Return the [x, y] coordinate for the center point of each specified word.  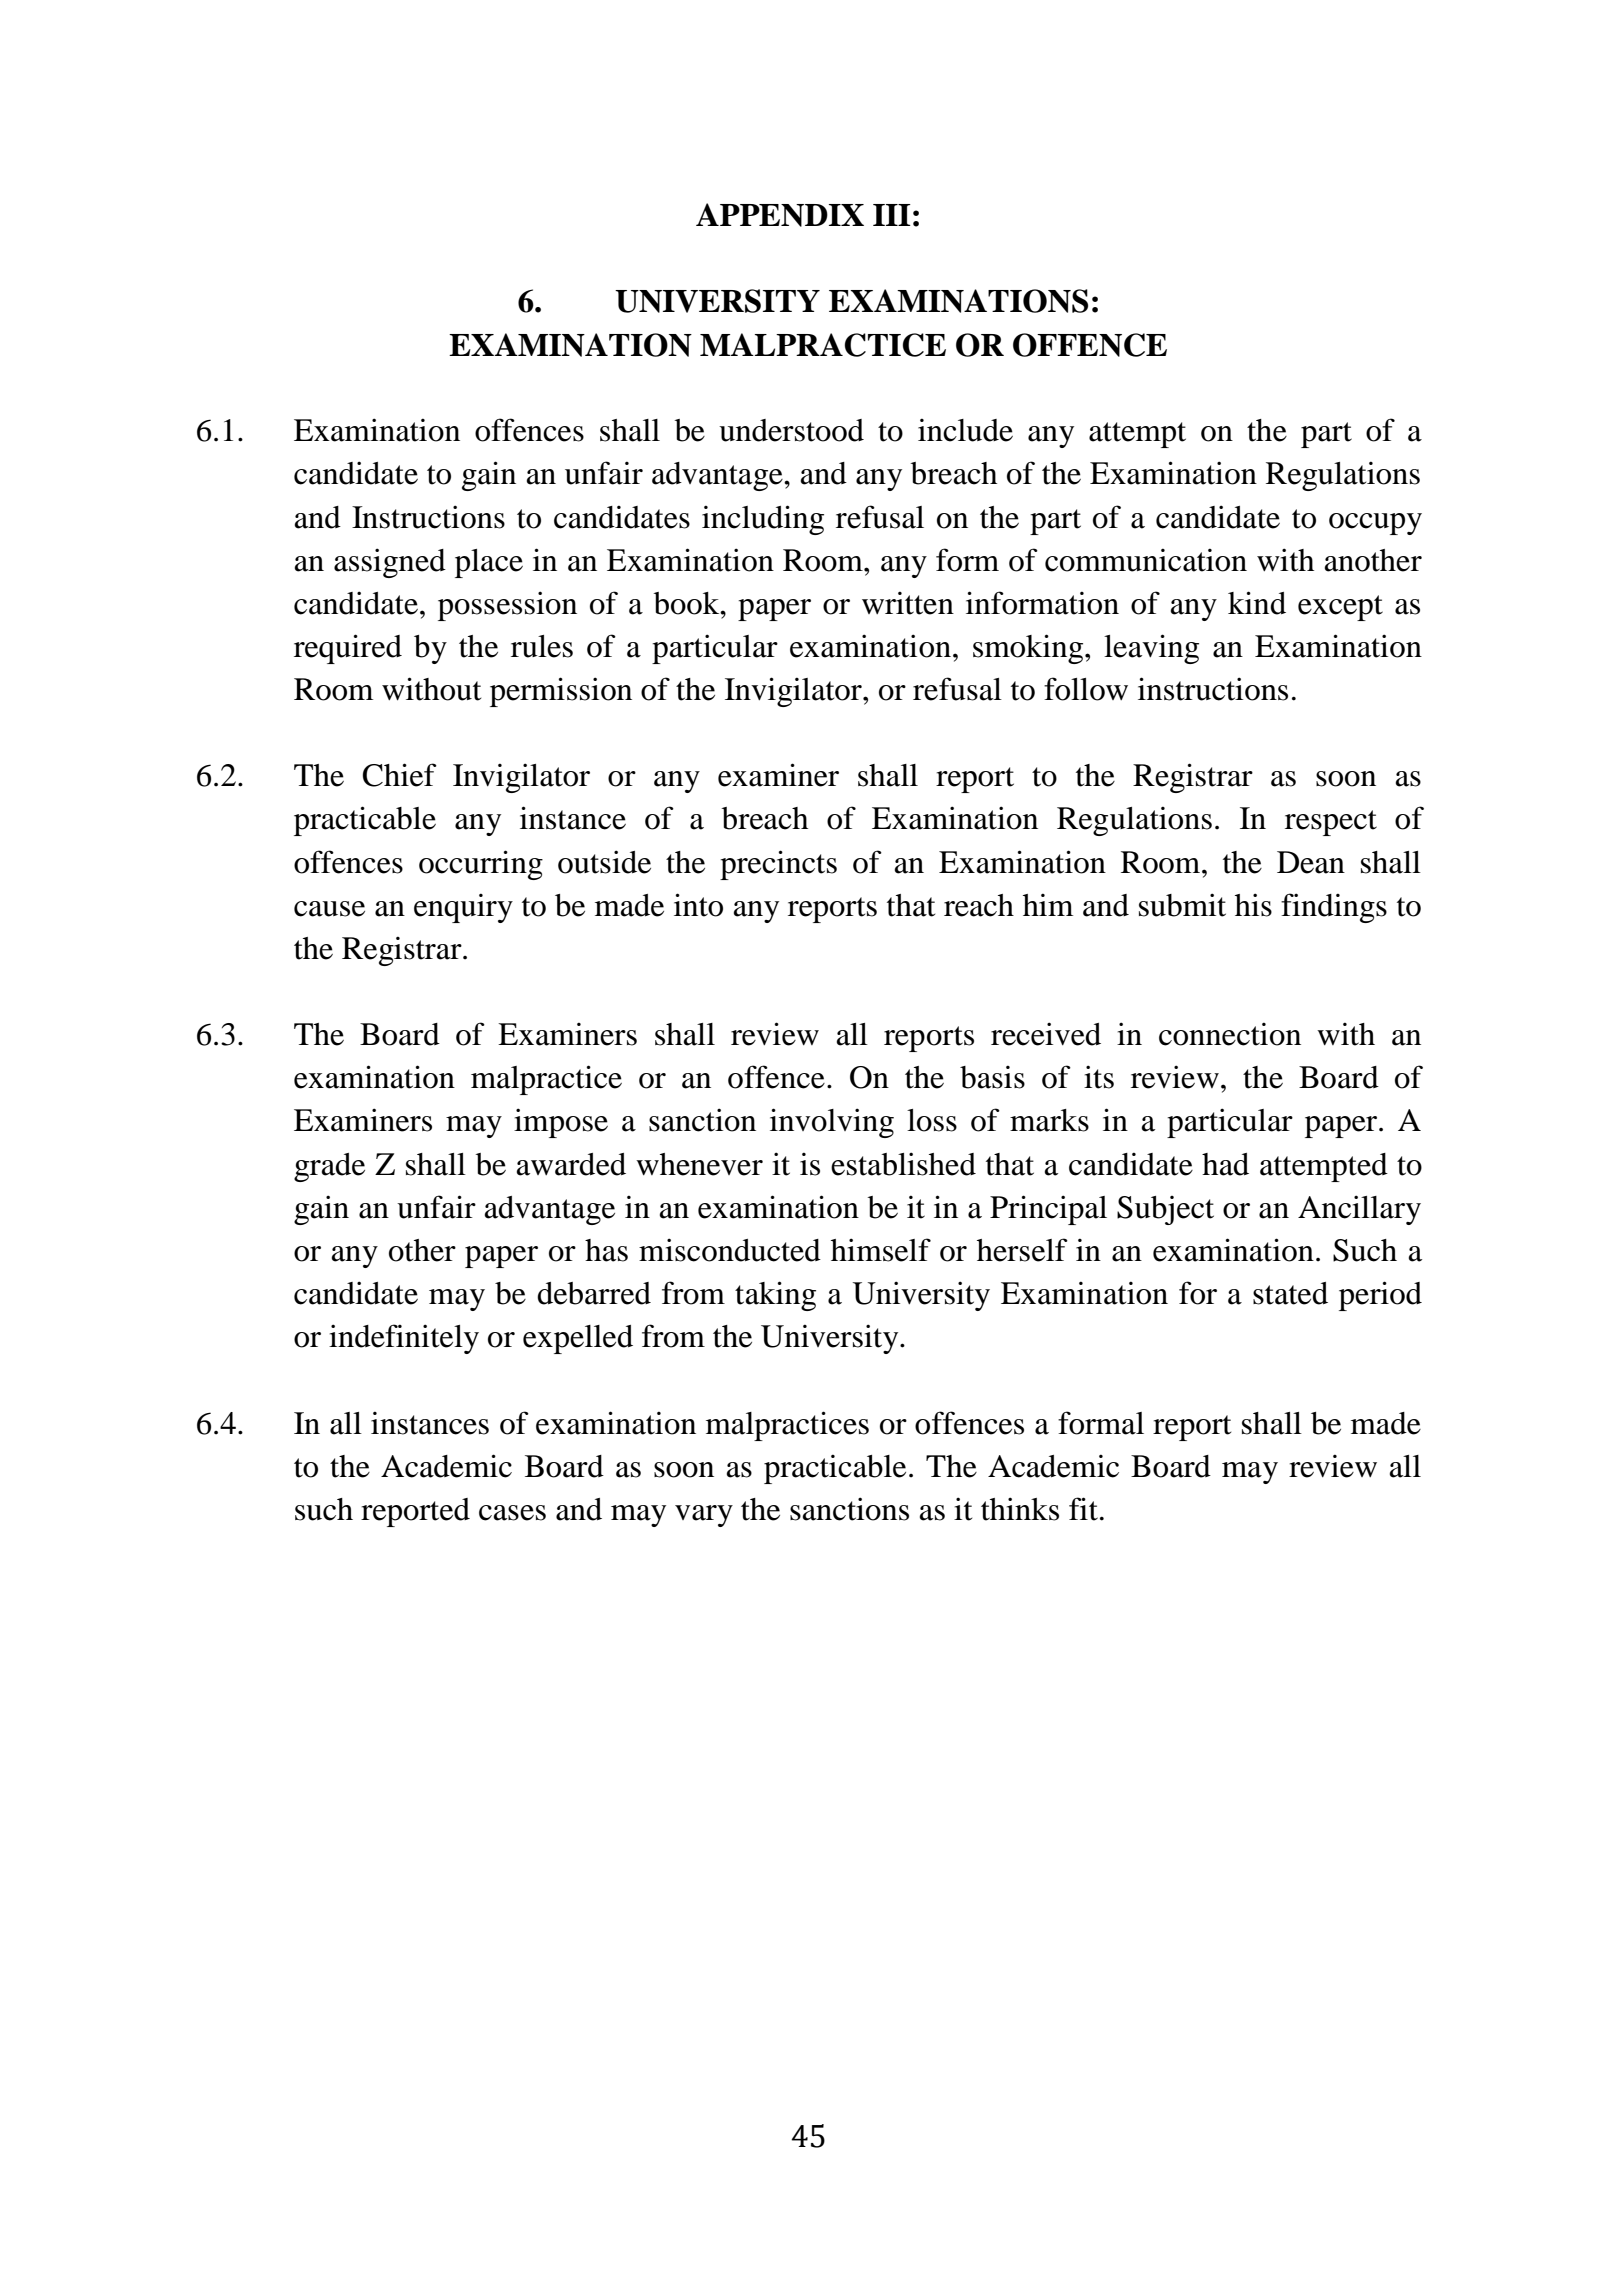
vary [704, 1516]
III [892, 215]
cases [512, 1513]
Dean [1311, 862]
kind [1257, 603]
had [1225, 1164]
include [965, 430]
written [908, 603]
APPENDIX [780, 215]
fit [1083, 1509]
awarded [571, 1164]
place [489, 563]
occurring [481, 865]
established [903, 1164]
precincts [778, 865]
